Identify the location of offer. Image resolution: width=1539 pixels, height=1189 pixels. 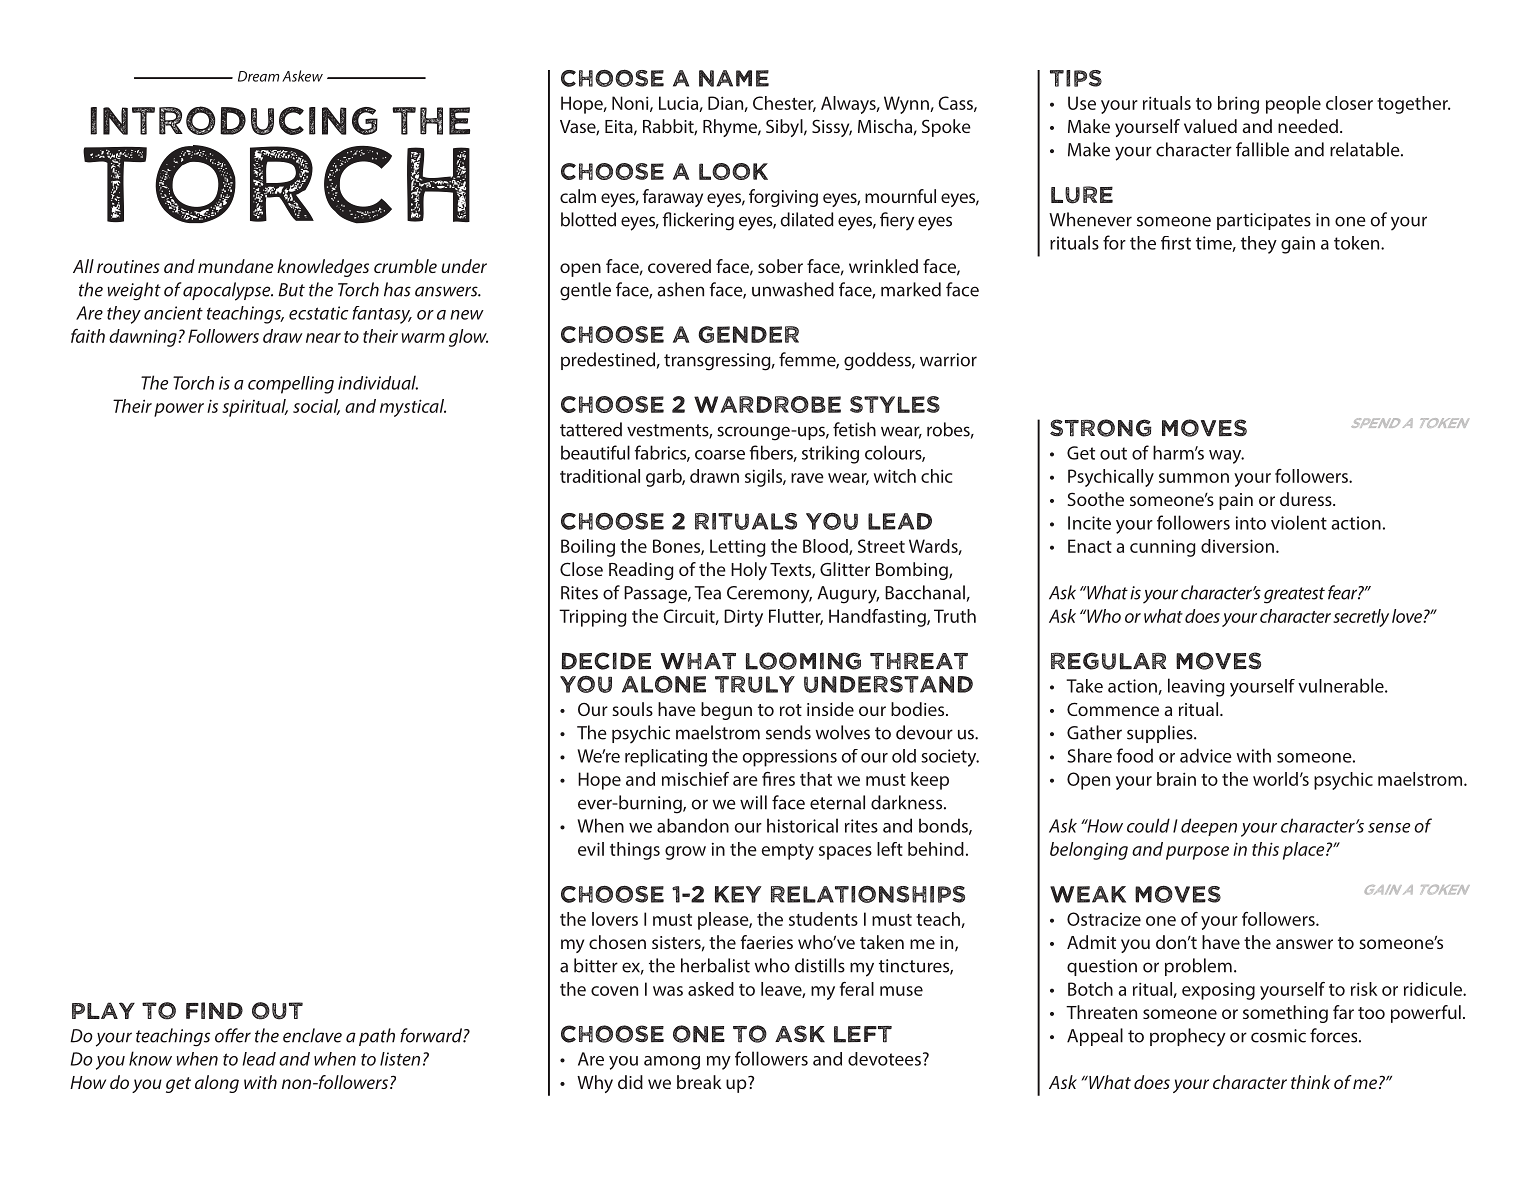
(233, 1035).
